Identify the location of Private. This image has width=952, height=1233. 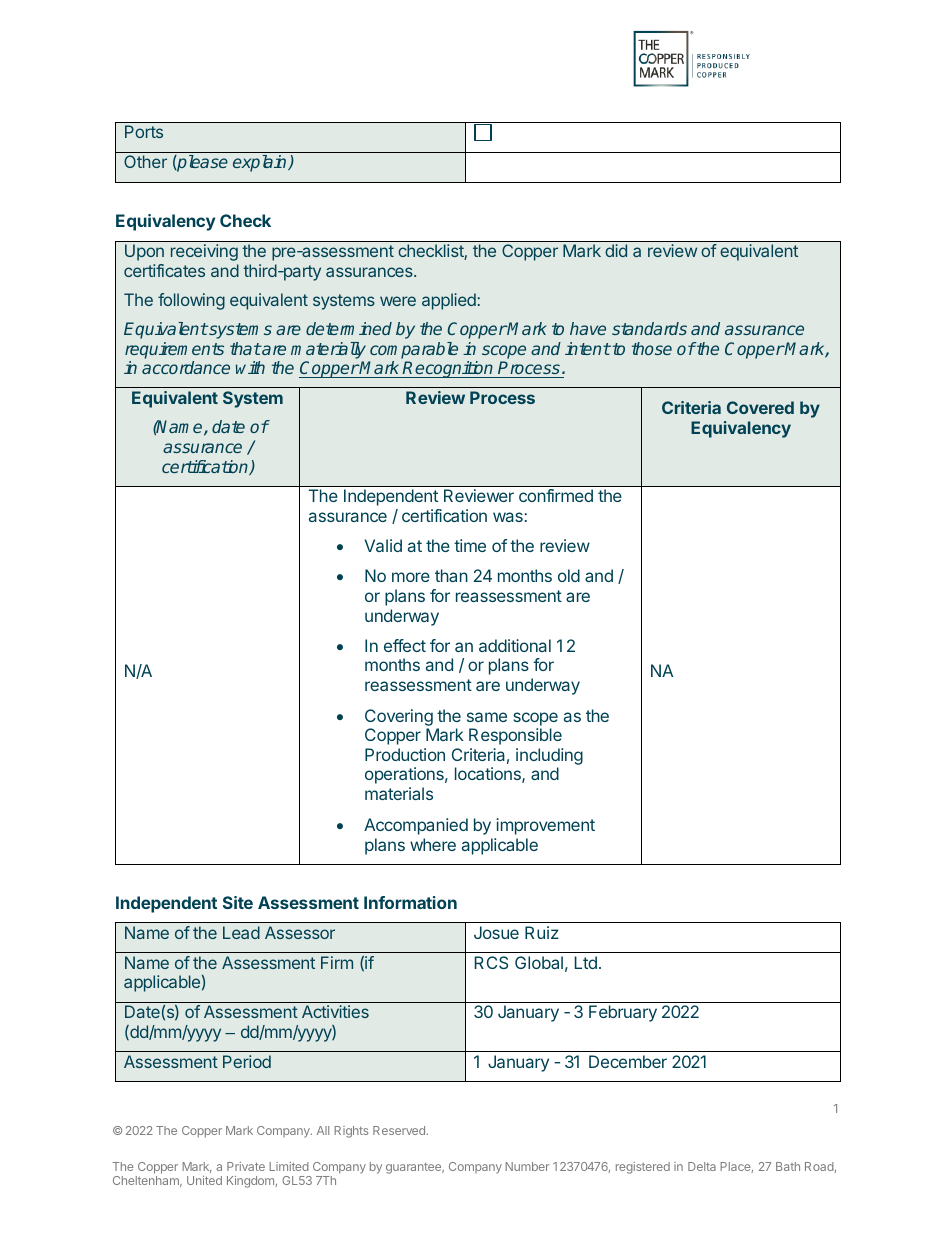
(246, 1166).
